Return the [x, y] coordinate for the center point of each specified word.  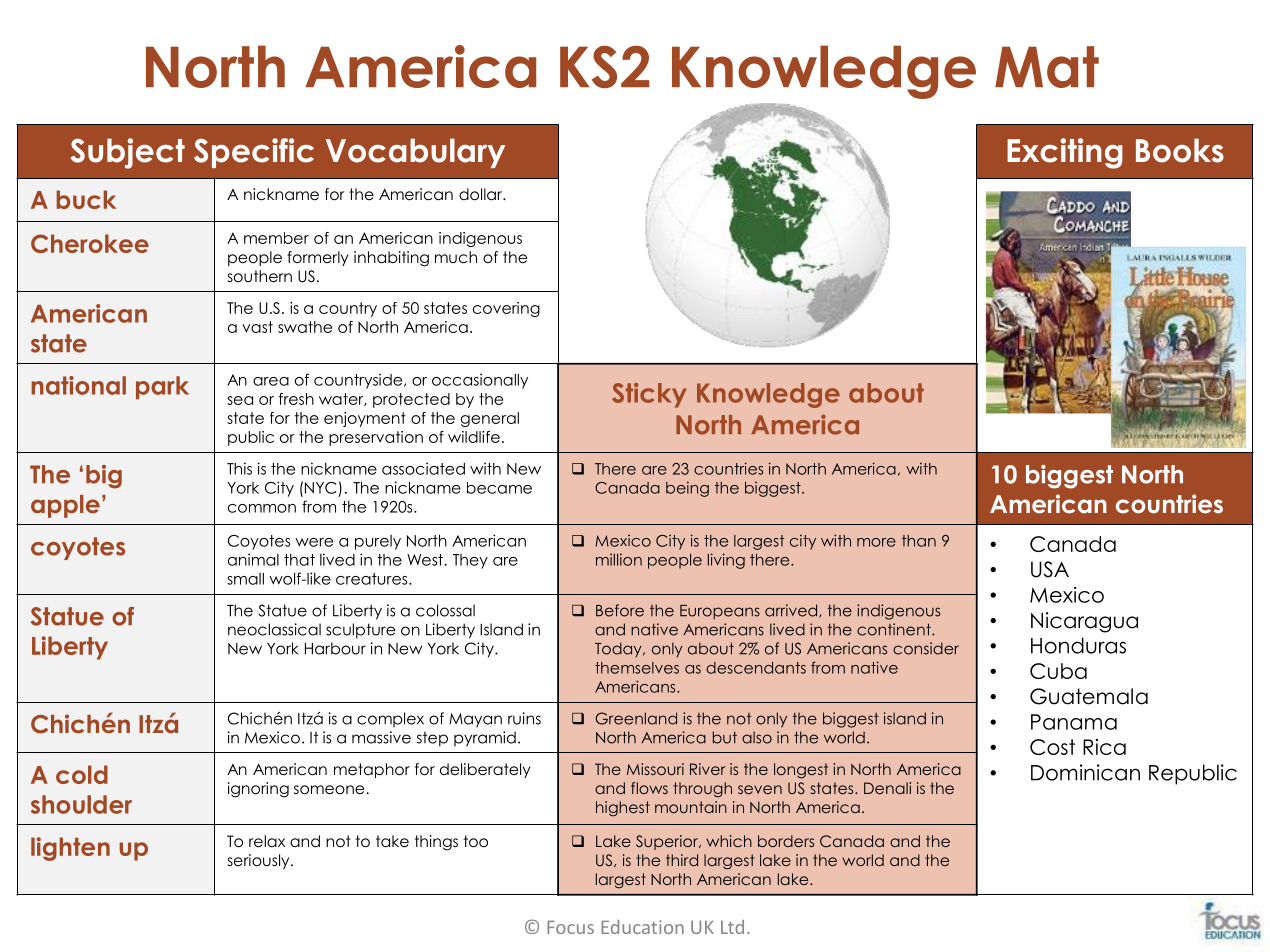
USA [1050, 569]
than [919, 541]
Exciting [1065, 153]
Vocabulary [415, 153]
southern [260, 276]
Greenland [636, 718]
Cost [1052, 747]
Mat [1047, 67]
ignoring [258, 790]
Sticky [649, 395]
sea [240, 400]
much [456, 257]
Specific [254, 153]
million [619, 559]
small [245, 579]
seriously [260, 861]
